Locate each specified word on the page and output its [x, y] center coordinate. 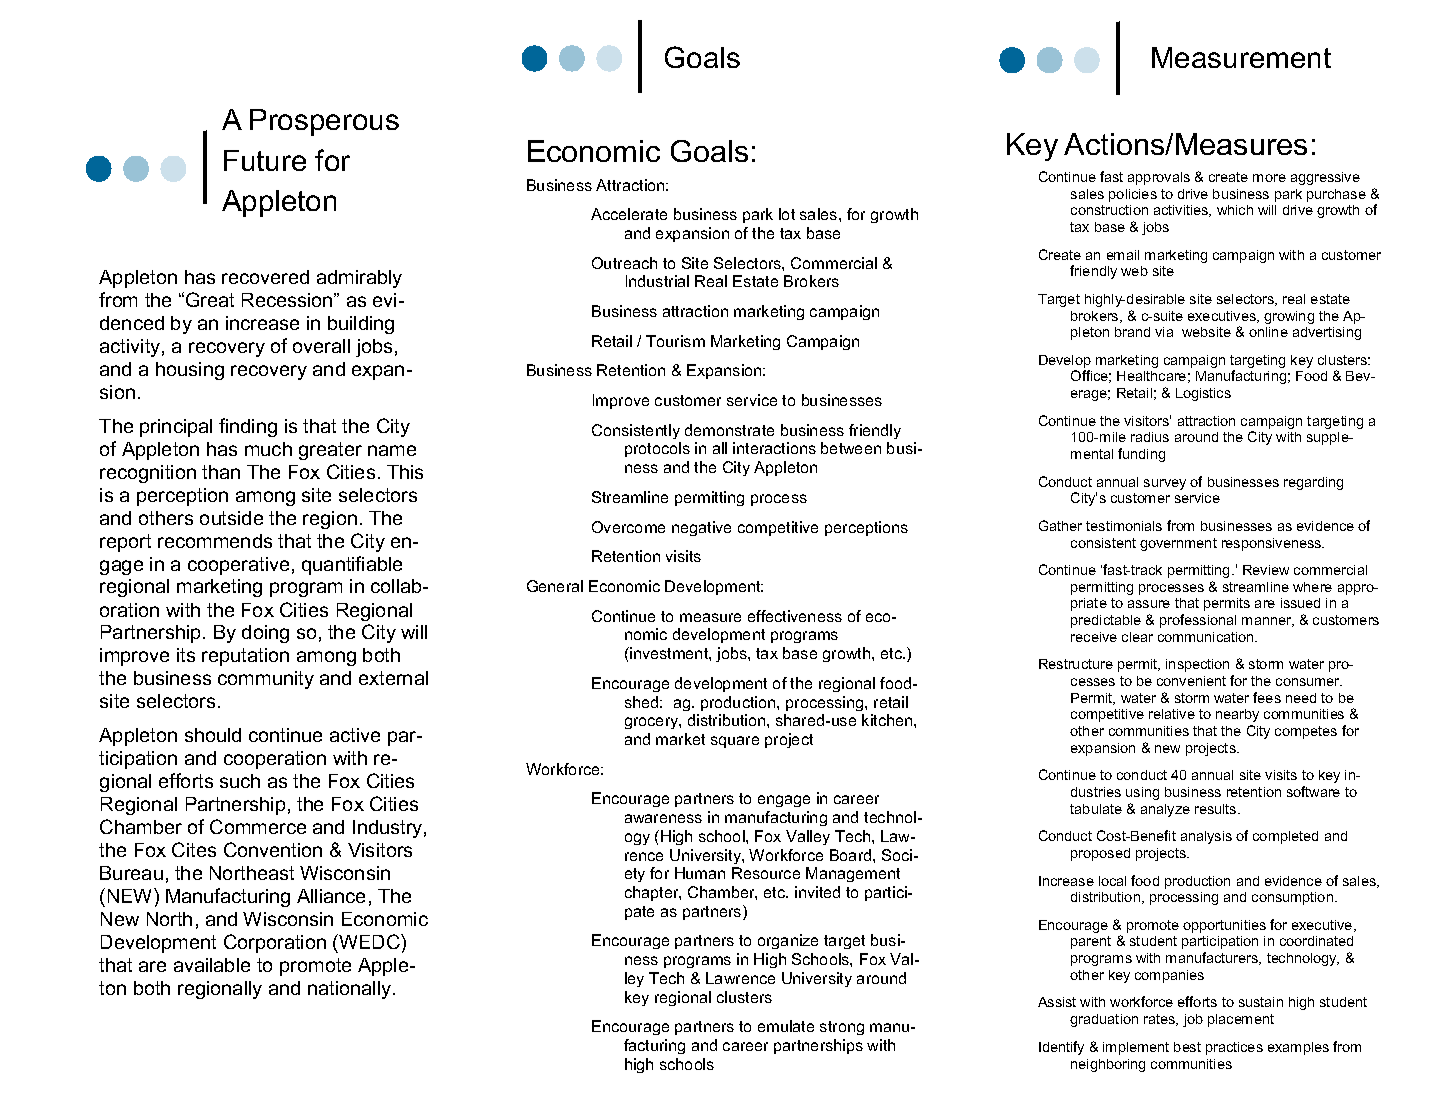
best [1187, 1047]
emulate [786, 1026]
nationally [351, 990]
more [1269, 178]
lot [787, 214]
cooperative [238, 566]
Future [265, 160]
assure [1149, 604]
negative [701, 528]
